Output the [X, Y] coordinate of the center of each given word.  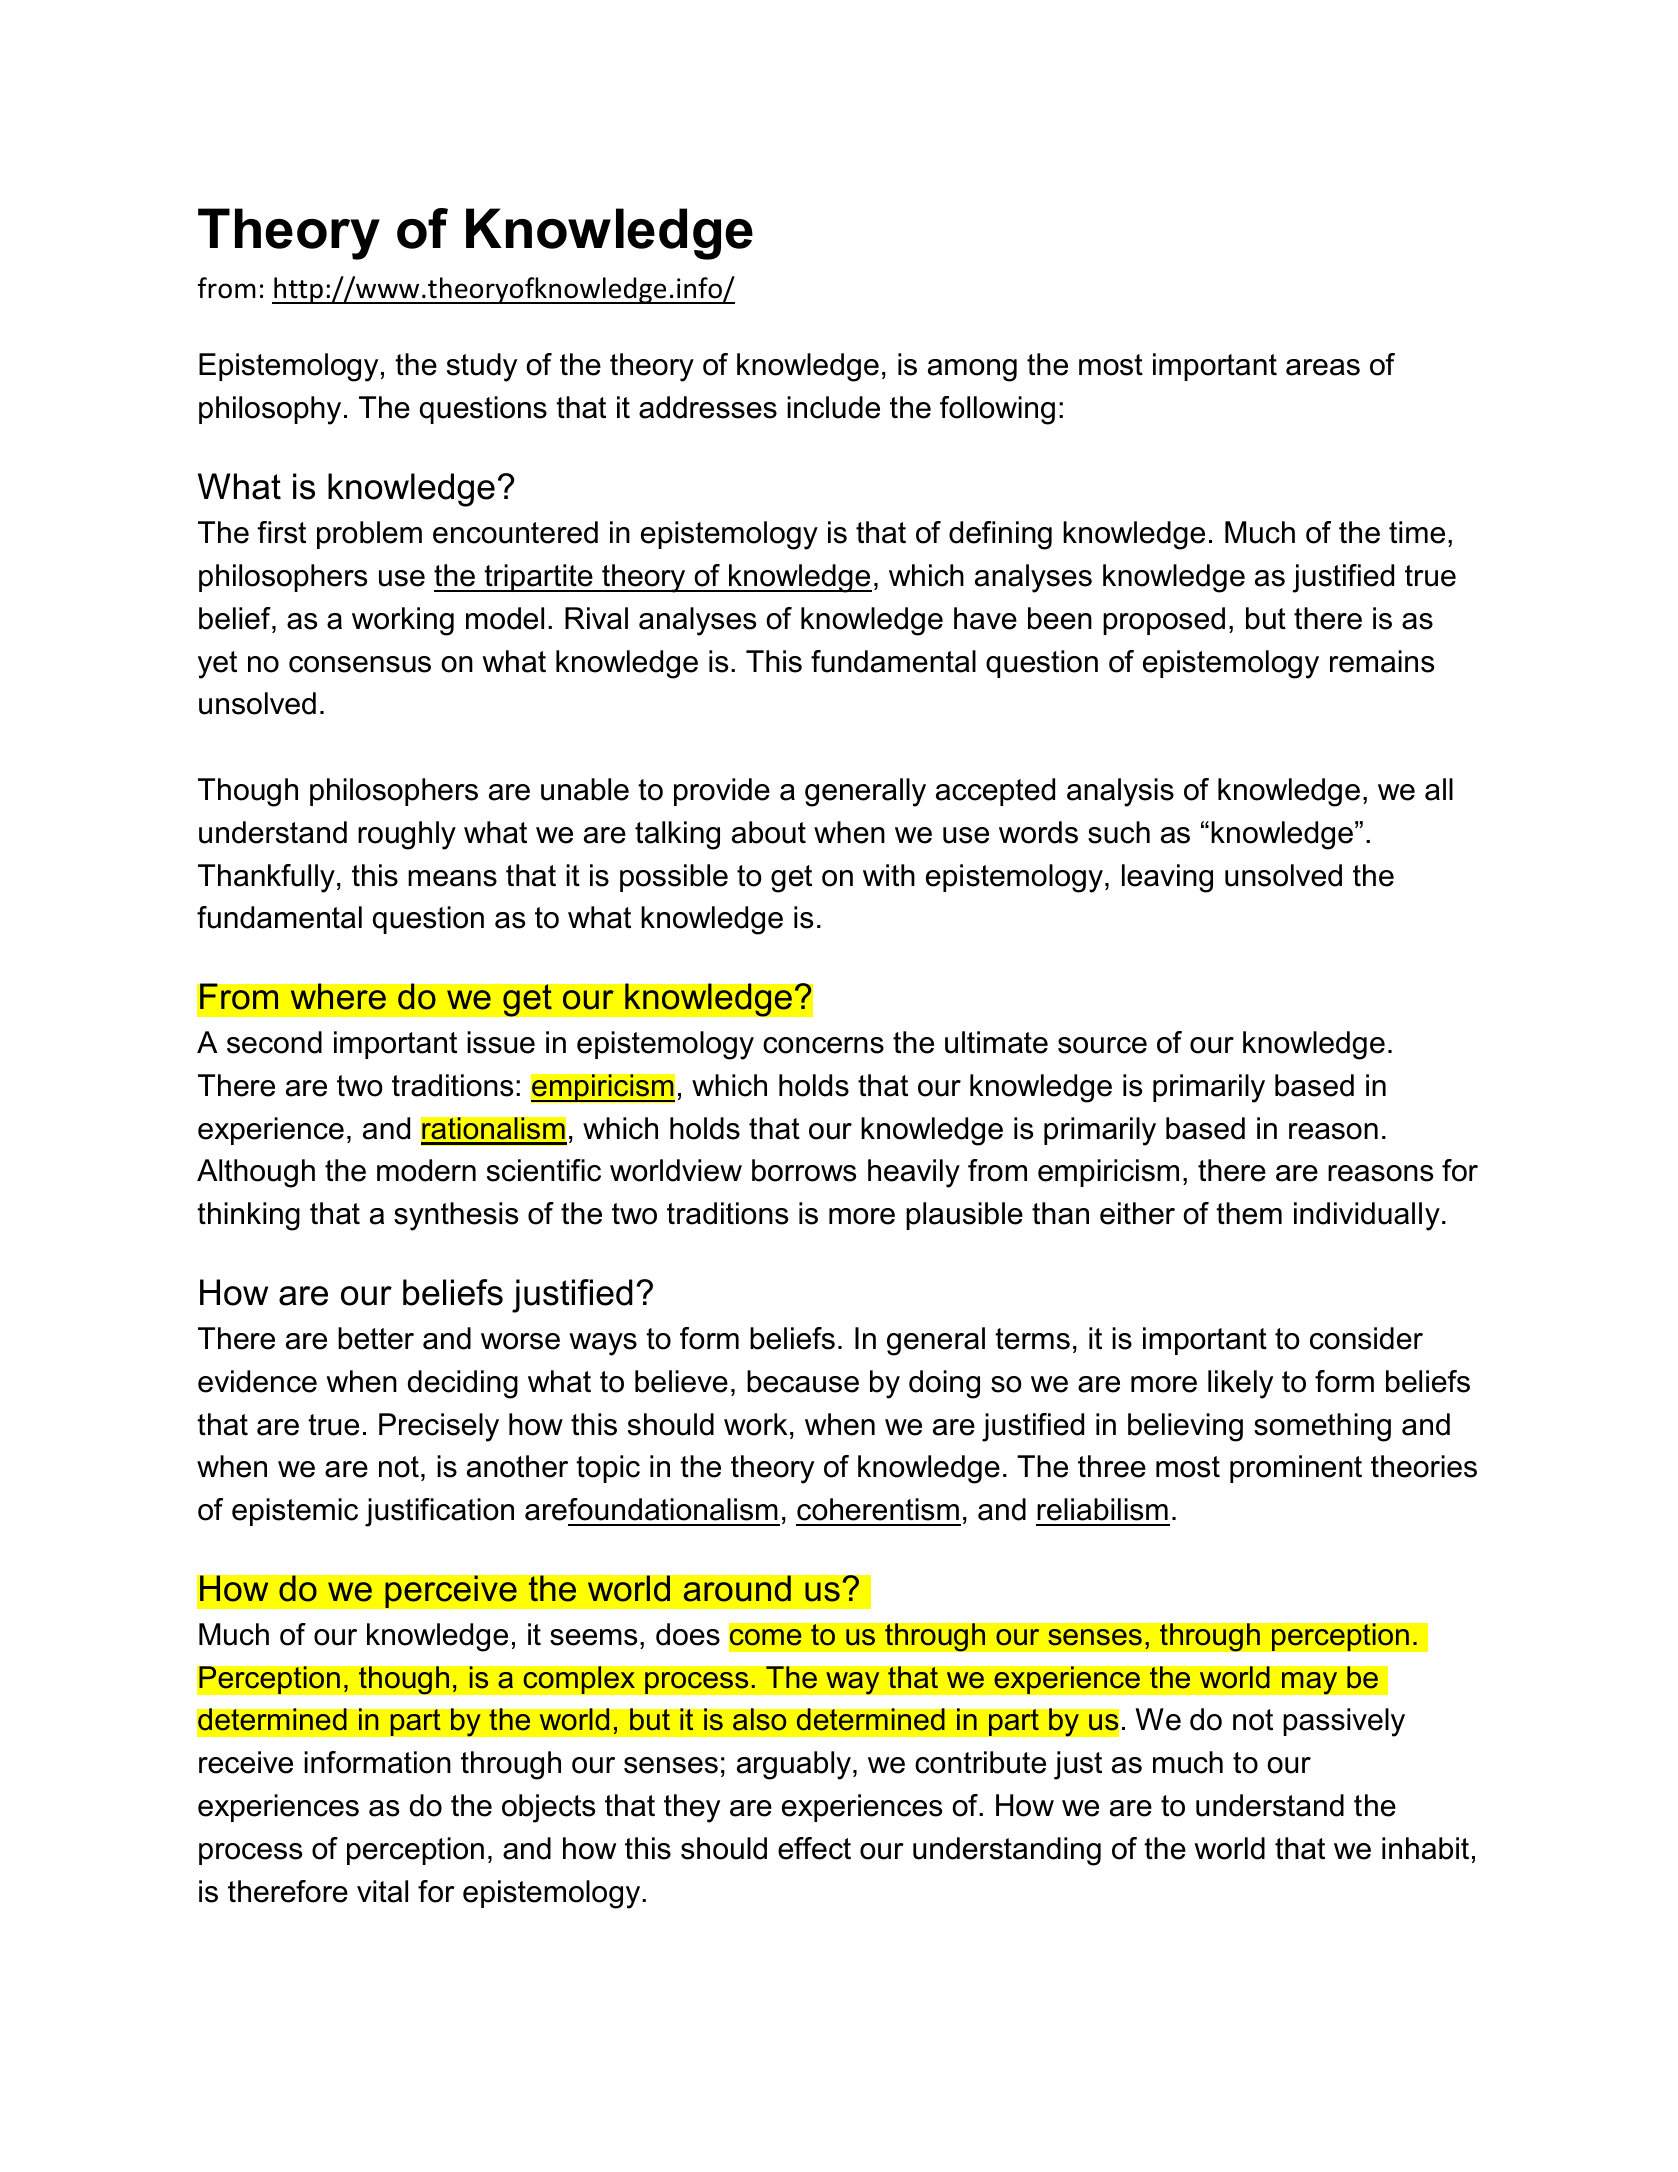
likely [1240, 1384]
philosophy [270, 410]
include [833, 407]
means [452, 878]
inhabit [1425, 1848]
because [803, 1381]
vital [382, 1891]
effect [814, 1848]
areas [1323, 367]
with [889, 875]
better [376, 1338]
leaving [1167, 878]
